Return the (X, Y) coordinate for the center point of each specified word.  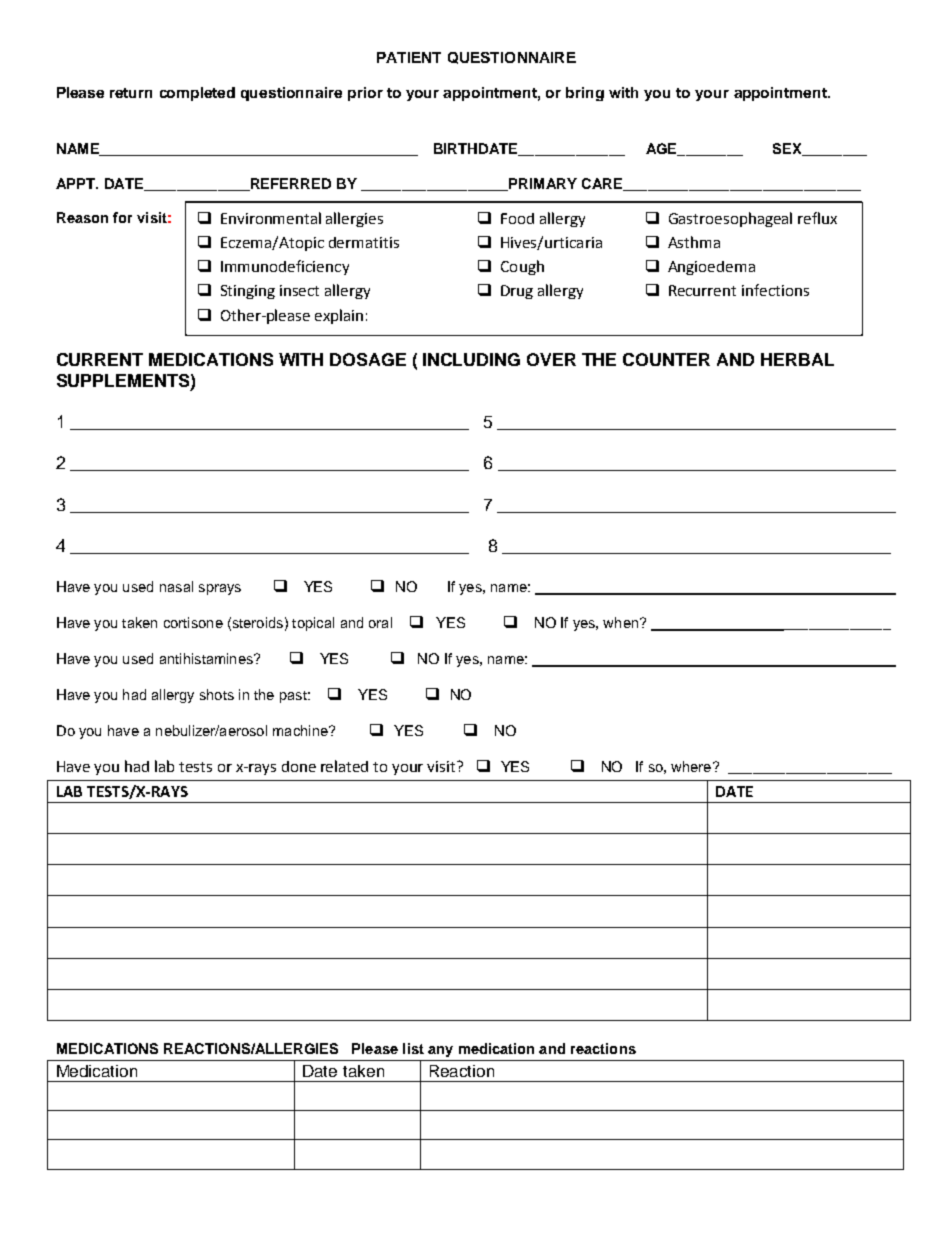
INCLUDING (471, 359)
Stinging (248, 292)
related (344, 766)
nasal (176, 586)
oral (380, 622)
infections (775, 290)
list (413, 1048)
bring (585, 94)
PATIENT (409, 57)
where (691, 766)
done (299, 766)
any (440, 1051)
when (622, 622)
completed (197, 94)
